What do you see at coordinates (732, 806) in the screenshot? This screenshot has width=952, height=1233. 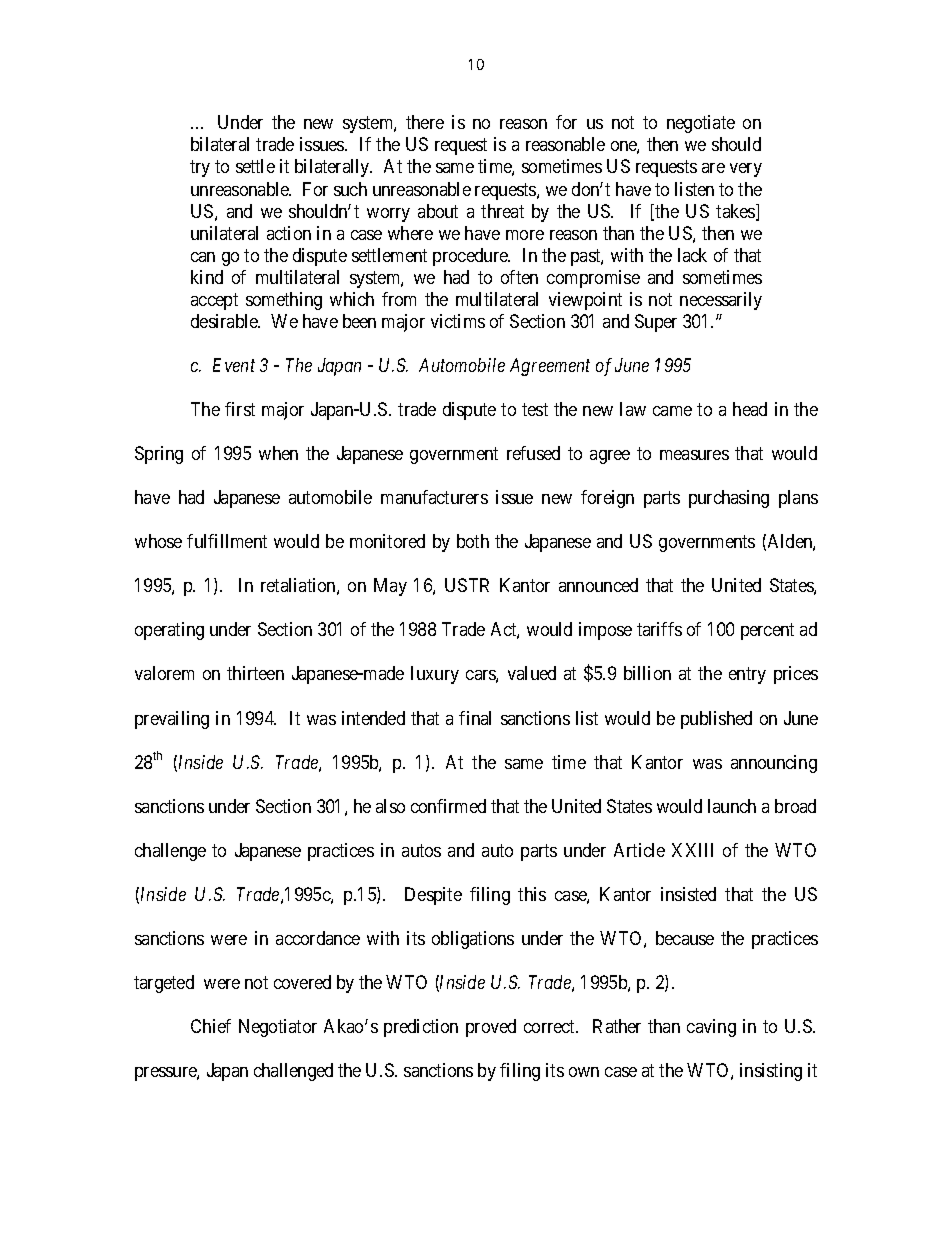 I see `launch` at bounding box center [732, 806].
